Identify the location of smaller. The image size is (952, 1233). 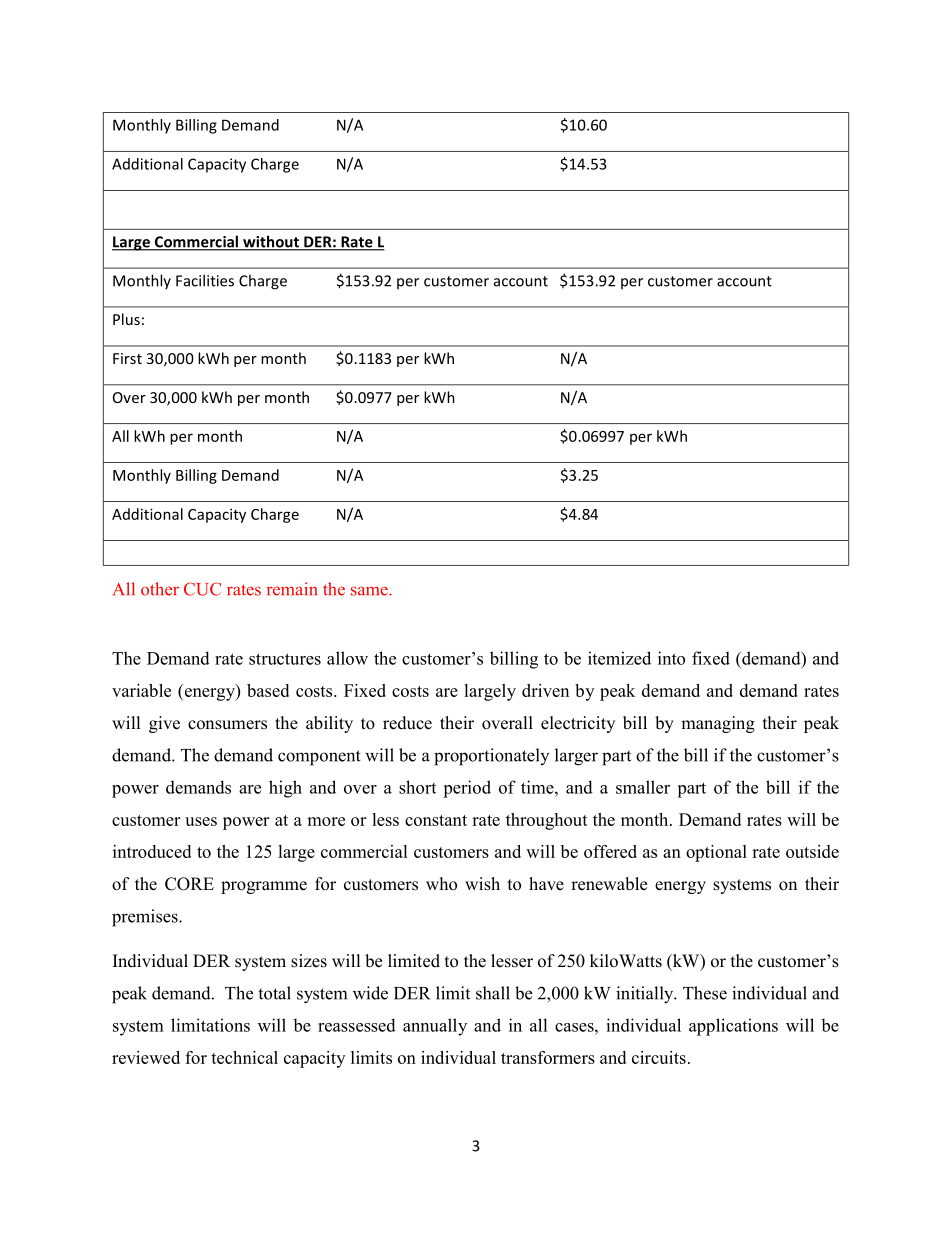
(643, 787).
